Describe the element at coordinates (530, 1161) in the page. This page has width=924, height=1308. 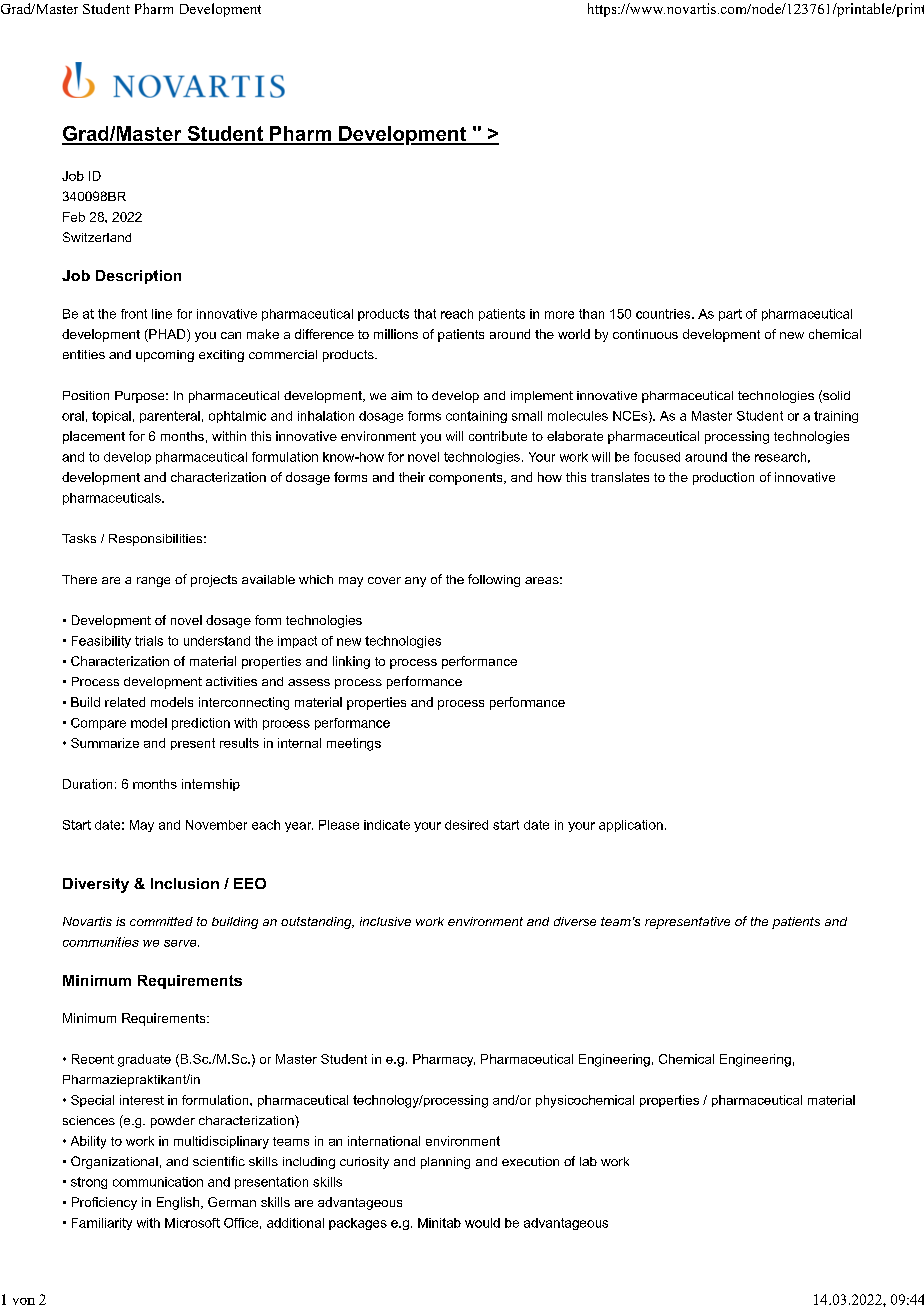
I see `execution` at that location.
